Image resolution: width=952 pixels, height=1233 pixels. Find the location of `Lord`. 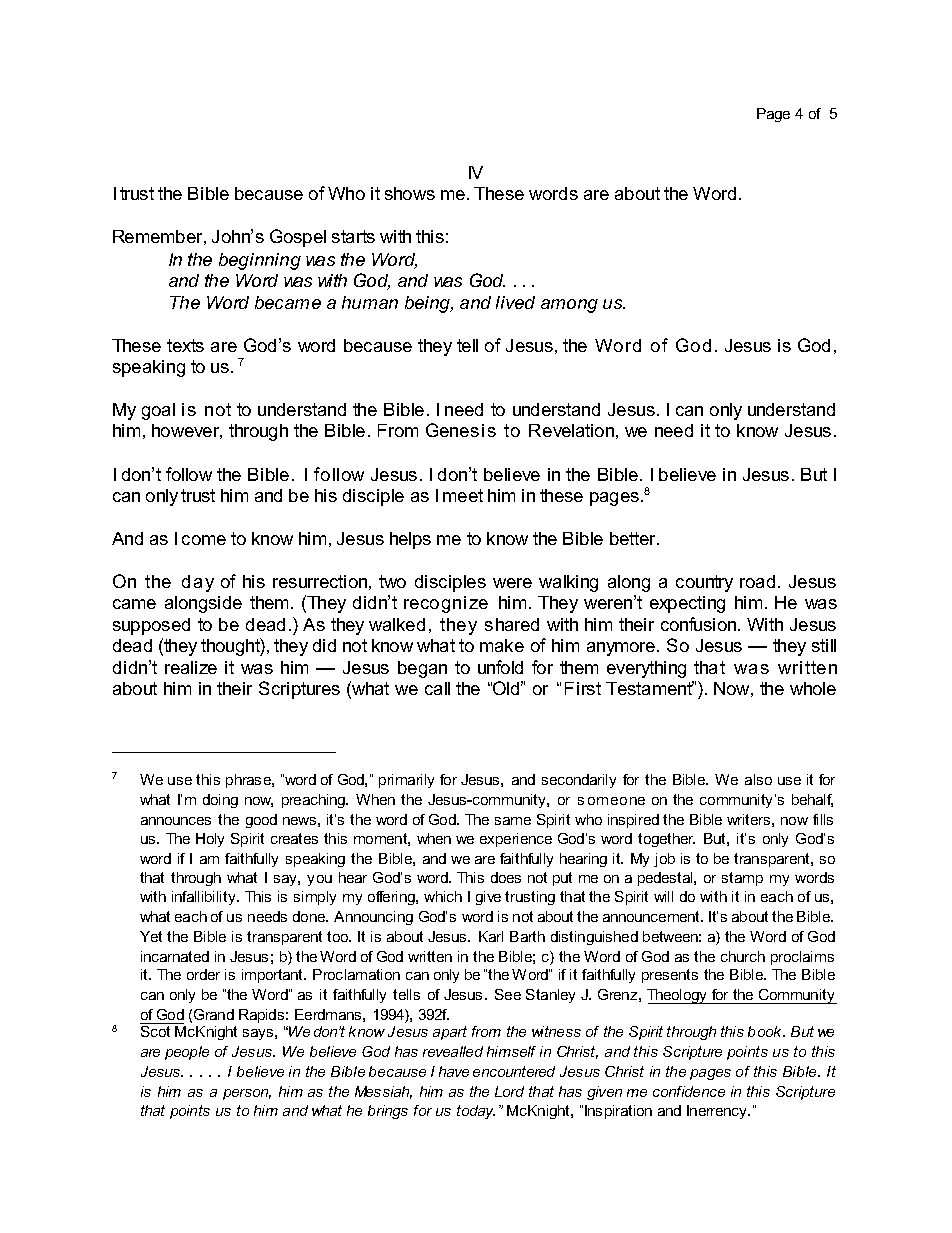

Lord is located at coordinates (509, 1091).
